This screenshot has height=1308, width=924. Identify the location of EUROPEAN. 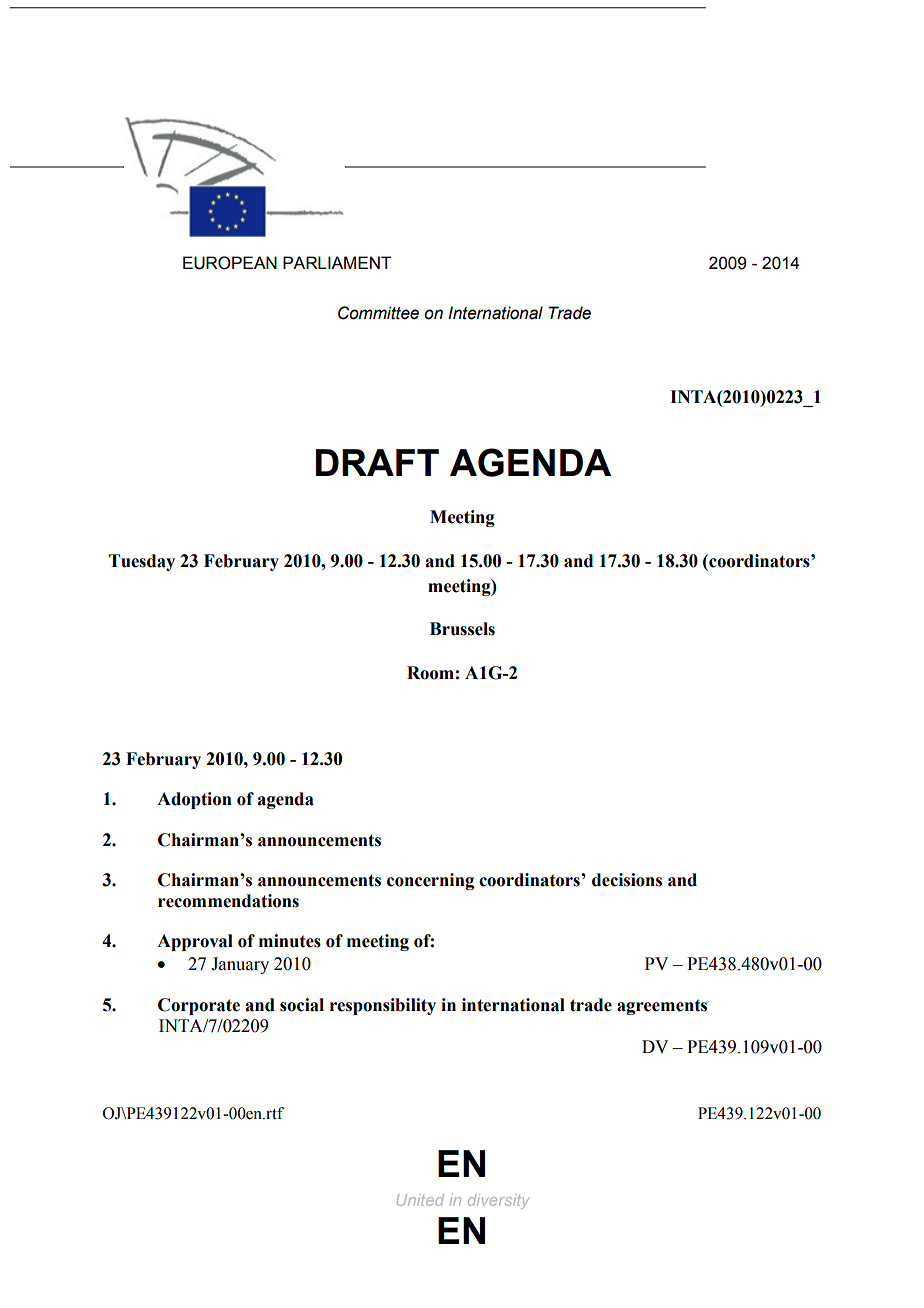
(230, 263).
